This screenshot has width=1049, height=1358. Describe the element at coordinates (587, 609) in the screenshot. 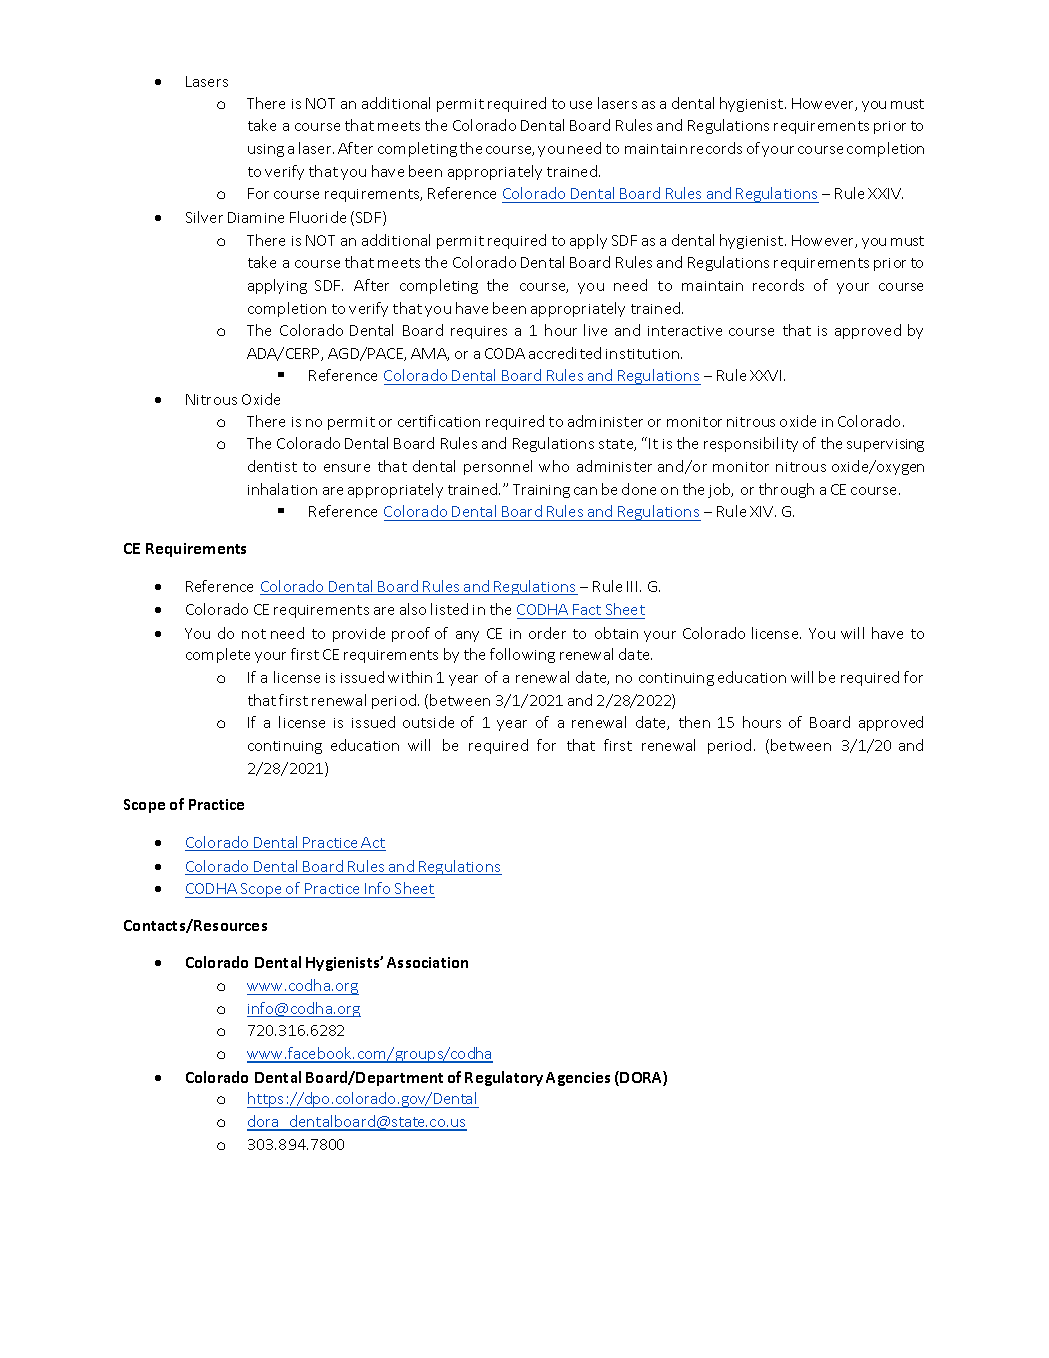

I see `Fact` at that location.
